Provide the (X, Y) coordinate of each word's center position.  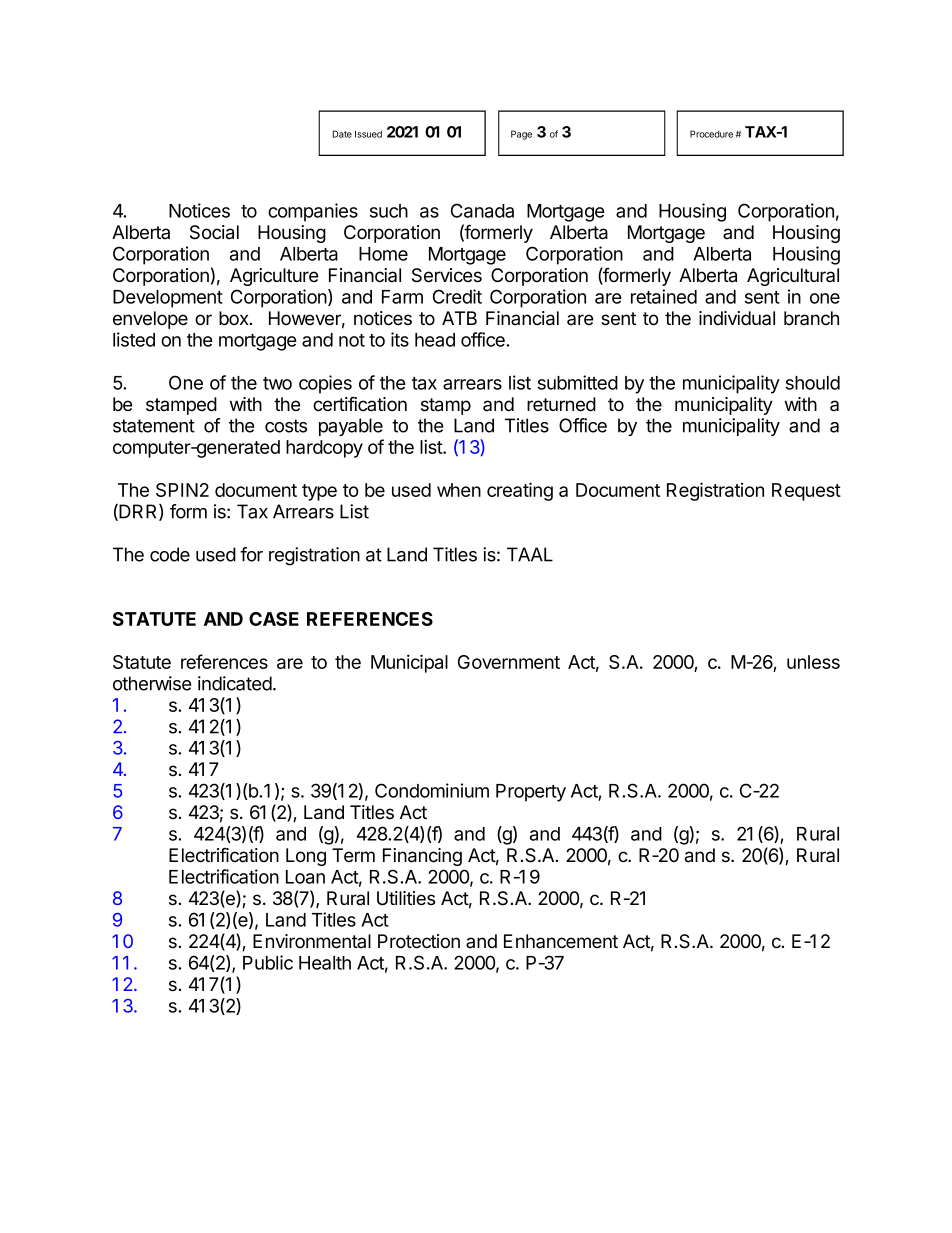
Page (521, 135)
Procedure (711, 134)
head (435, 340)
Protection (419, 941)
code (170, 554)
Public (268, 962)
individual (737, 318)
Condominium (432, 790)
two (277, 383)
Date (342, 134)
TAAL (530, 554)
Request (806, 492)
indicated (235, 683)
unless (813, 662)
